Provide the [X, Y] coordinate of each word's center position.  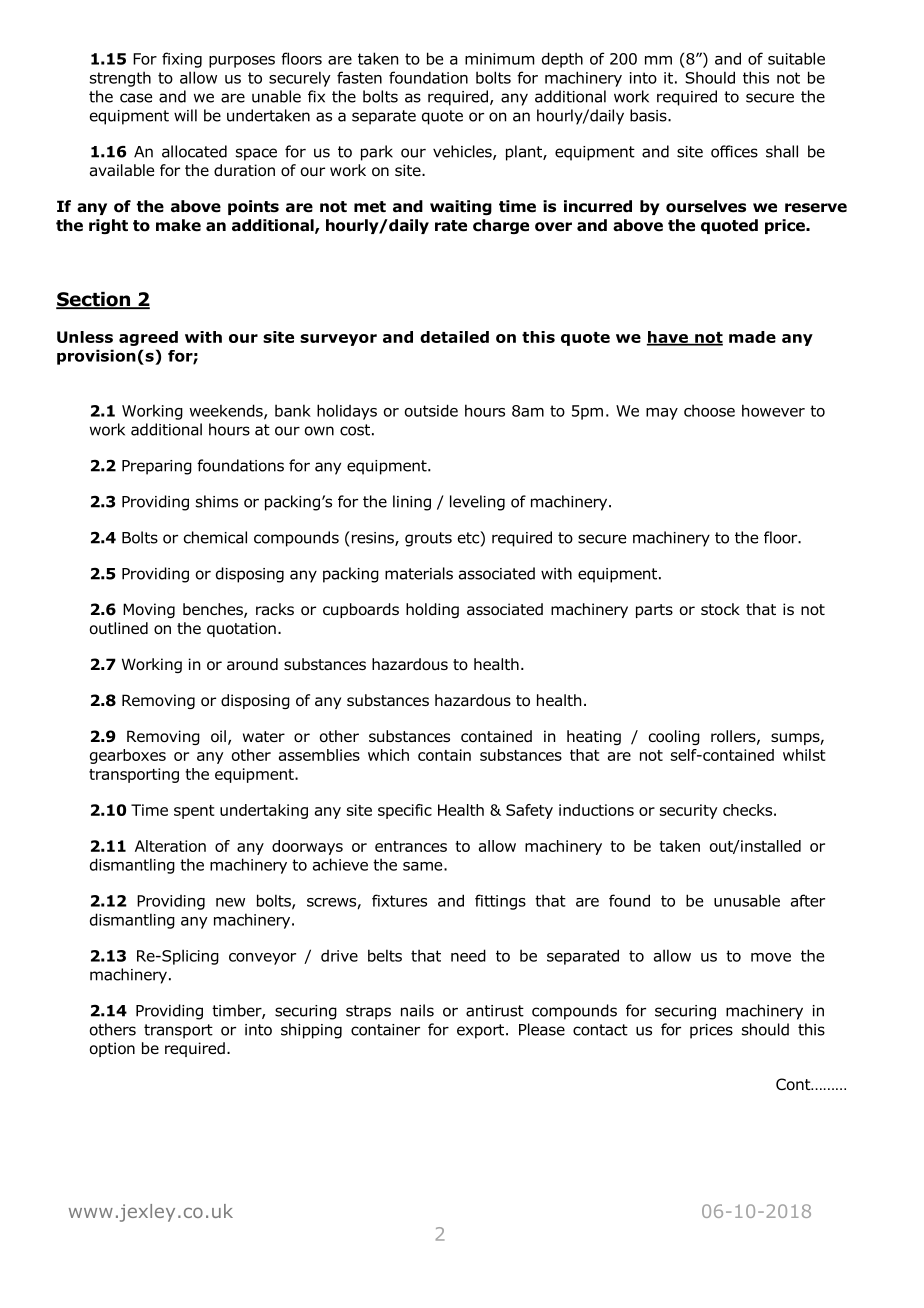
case [136, 98]
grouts [428, 539]
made [752, 337]
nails [417, 1010]
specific [405, 811]
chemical [215, 537]
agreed [148, 338]
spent [194, 812]
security [689, 811]
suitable [796, 58]
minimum [499, 59]
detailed [454, 337]
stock [720, 609]
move [771, 957]
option [112, 1049]
